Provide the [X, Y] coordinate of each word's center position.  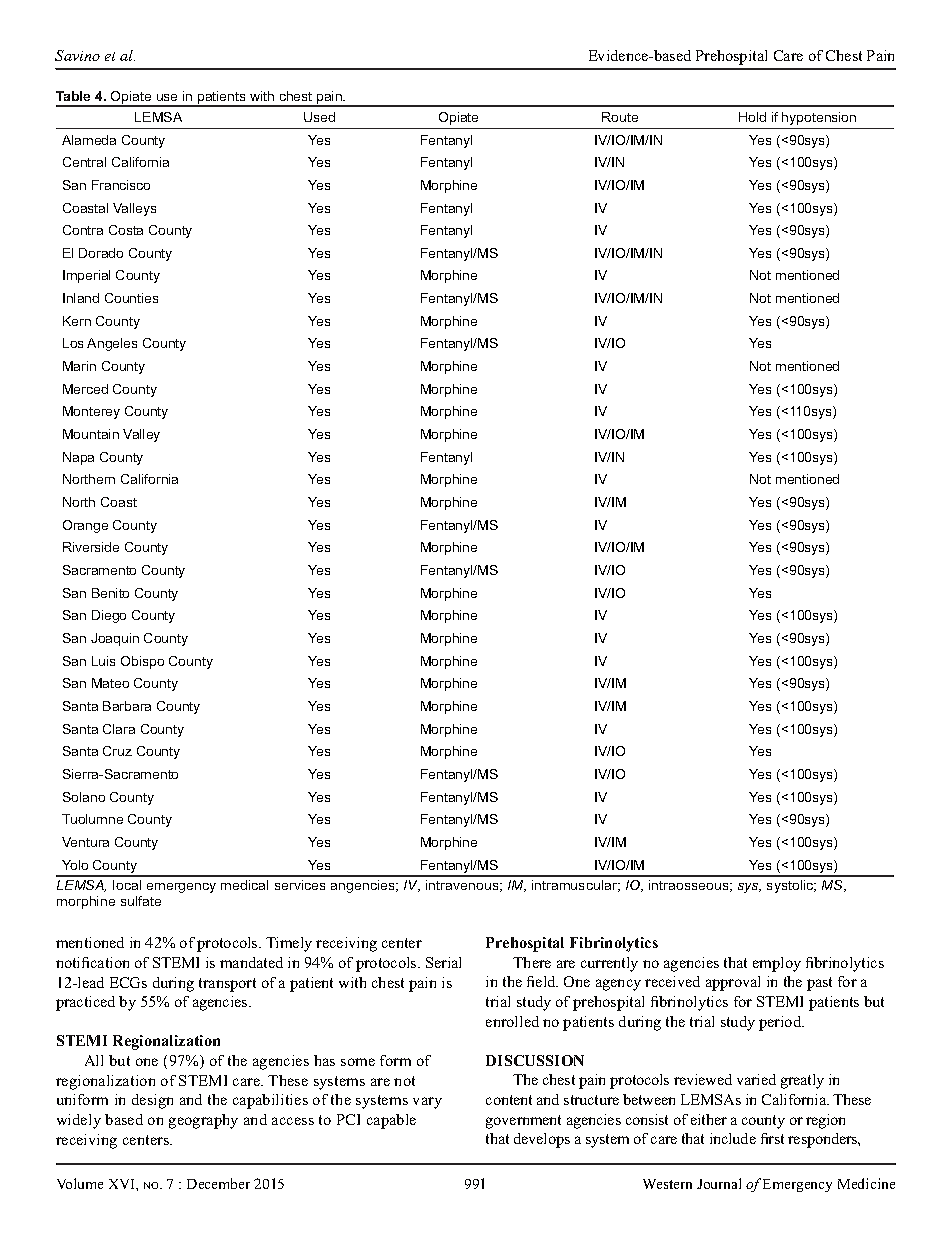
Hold [752, 117]
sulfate [141, 901]
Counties [131, 298]
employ [777, 964]
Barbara [127, 706]
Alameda [89, 140]
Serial [443, 962]
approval [733, 983]
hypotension [819, 118]
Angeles [112, 344]
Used [319, 117]
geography [203, 1121]
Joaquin [115, 639]
